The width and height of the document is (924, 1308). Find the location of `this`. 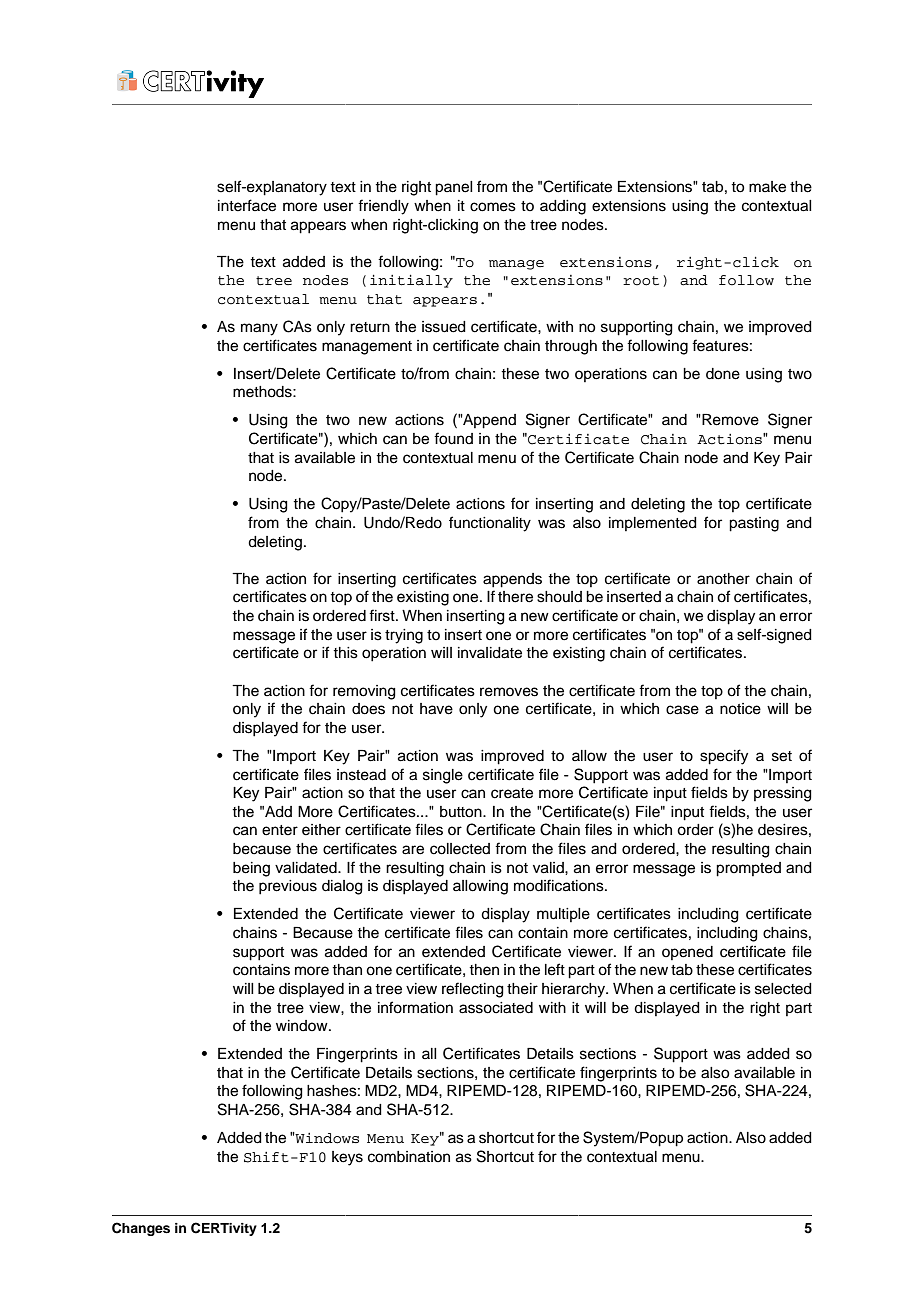

this is located at coordinates (345, 653).
